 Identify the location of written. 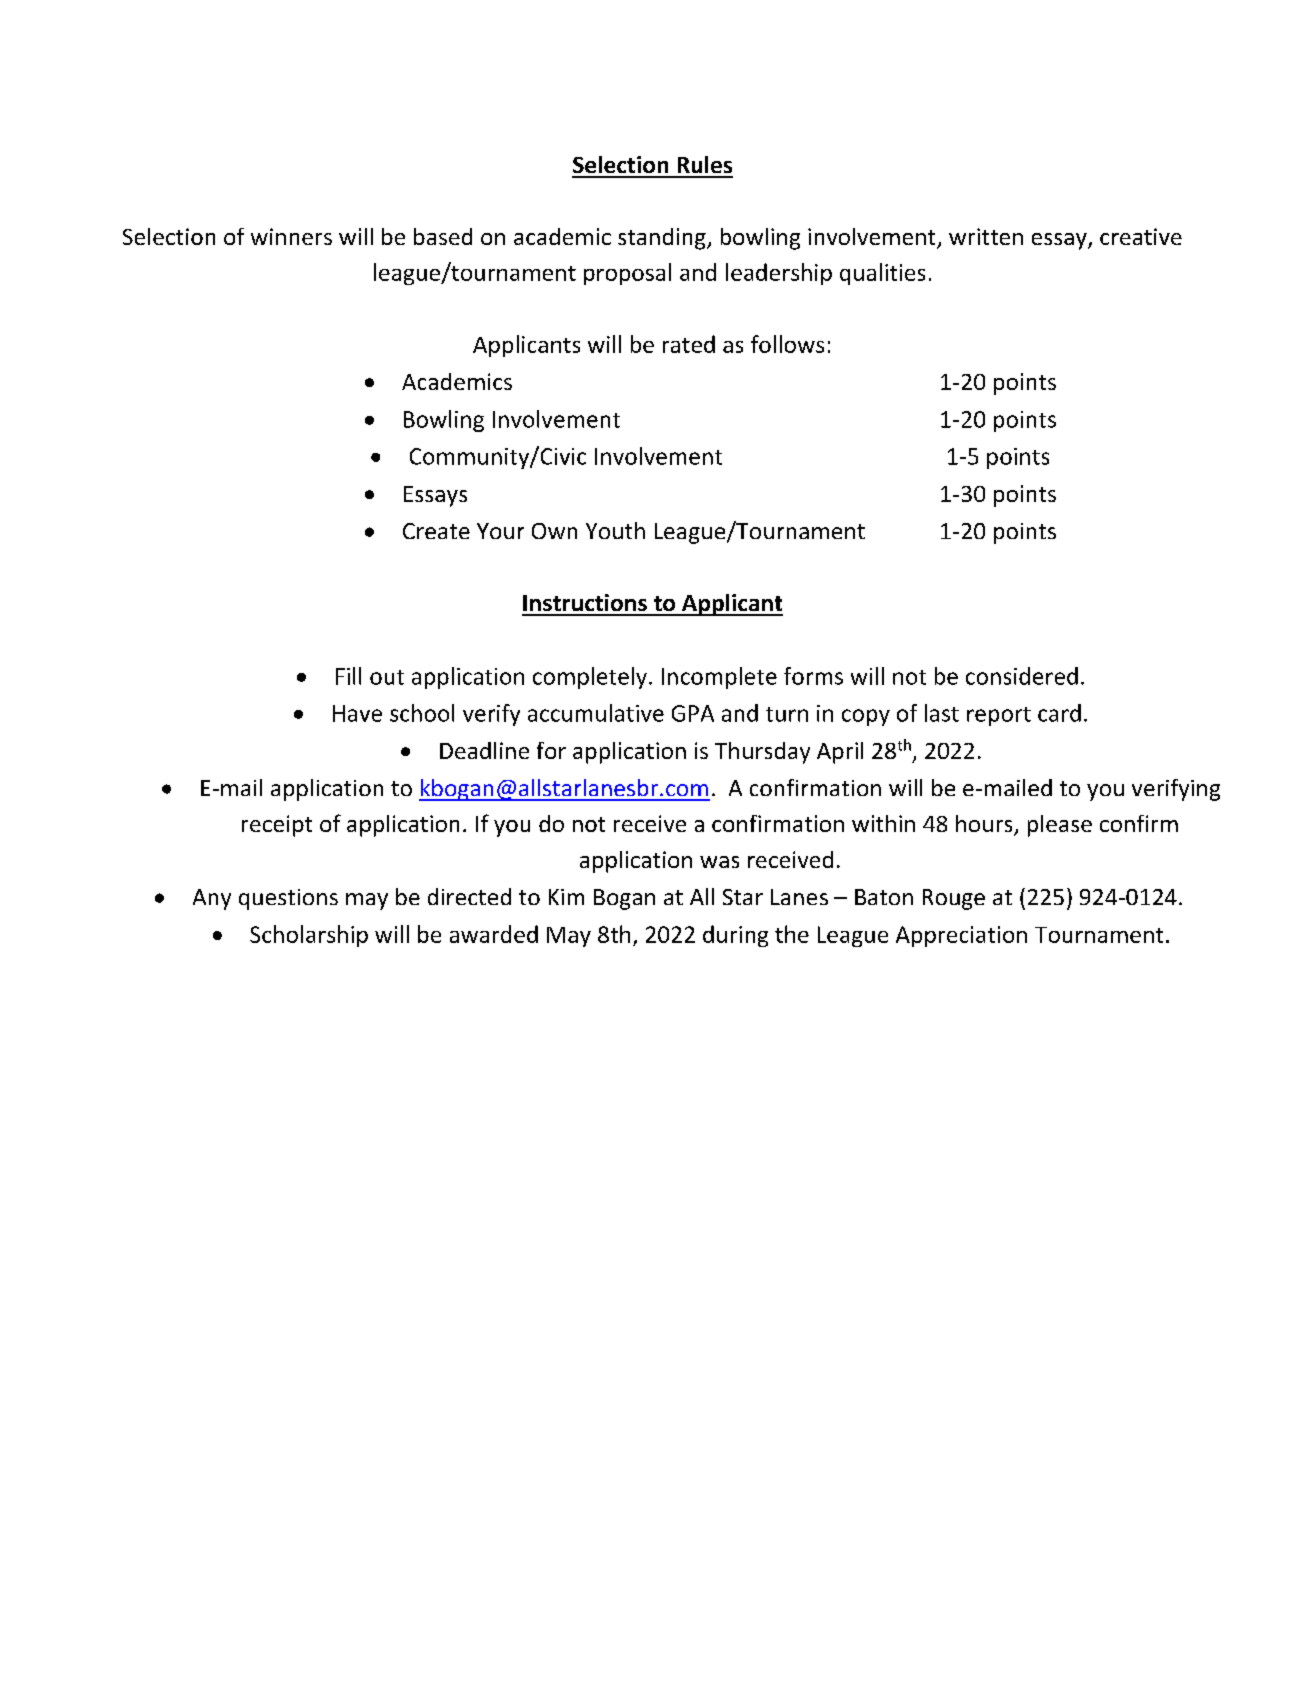
(986, 236).
